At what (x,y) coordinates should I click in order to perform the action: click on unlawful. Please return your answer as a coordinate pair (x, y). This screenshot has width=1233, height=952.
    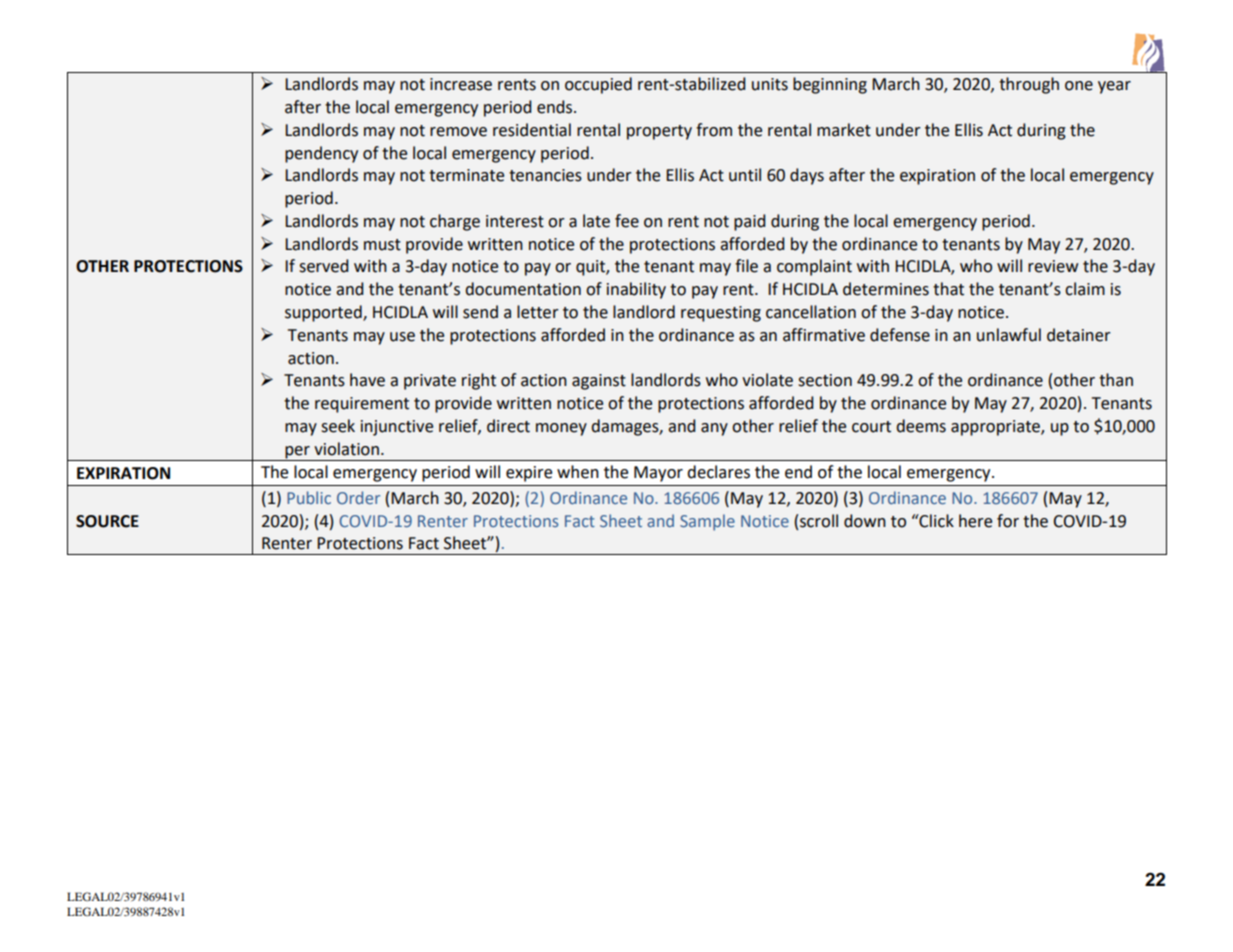
    Looking at the image, I should click on (1009, 335).
